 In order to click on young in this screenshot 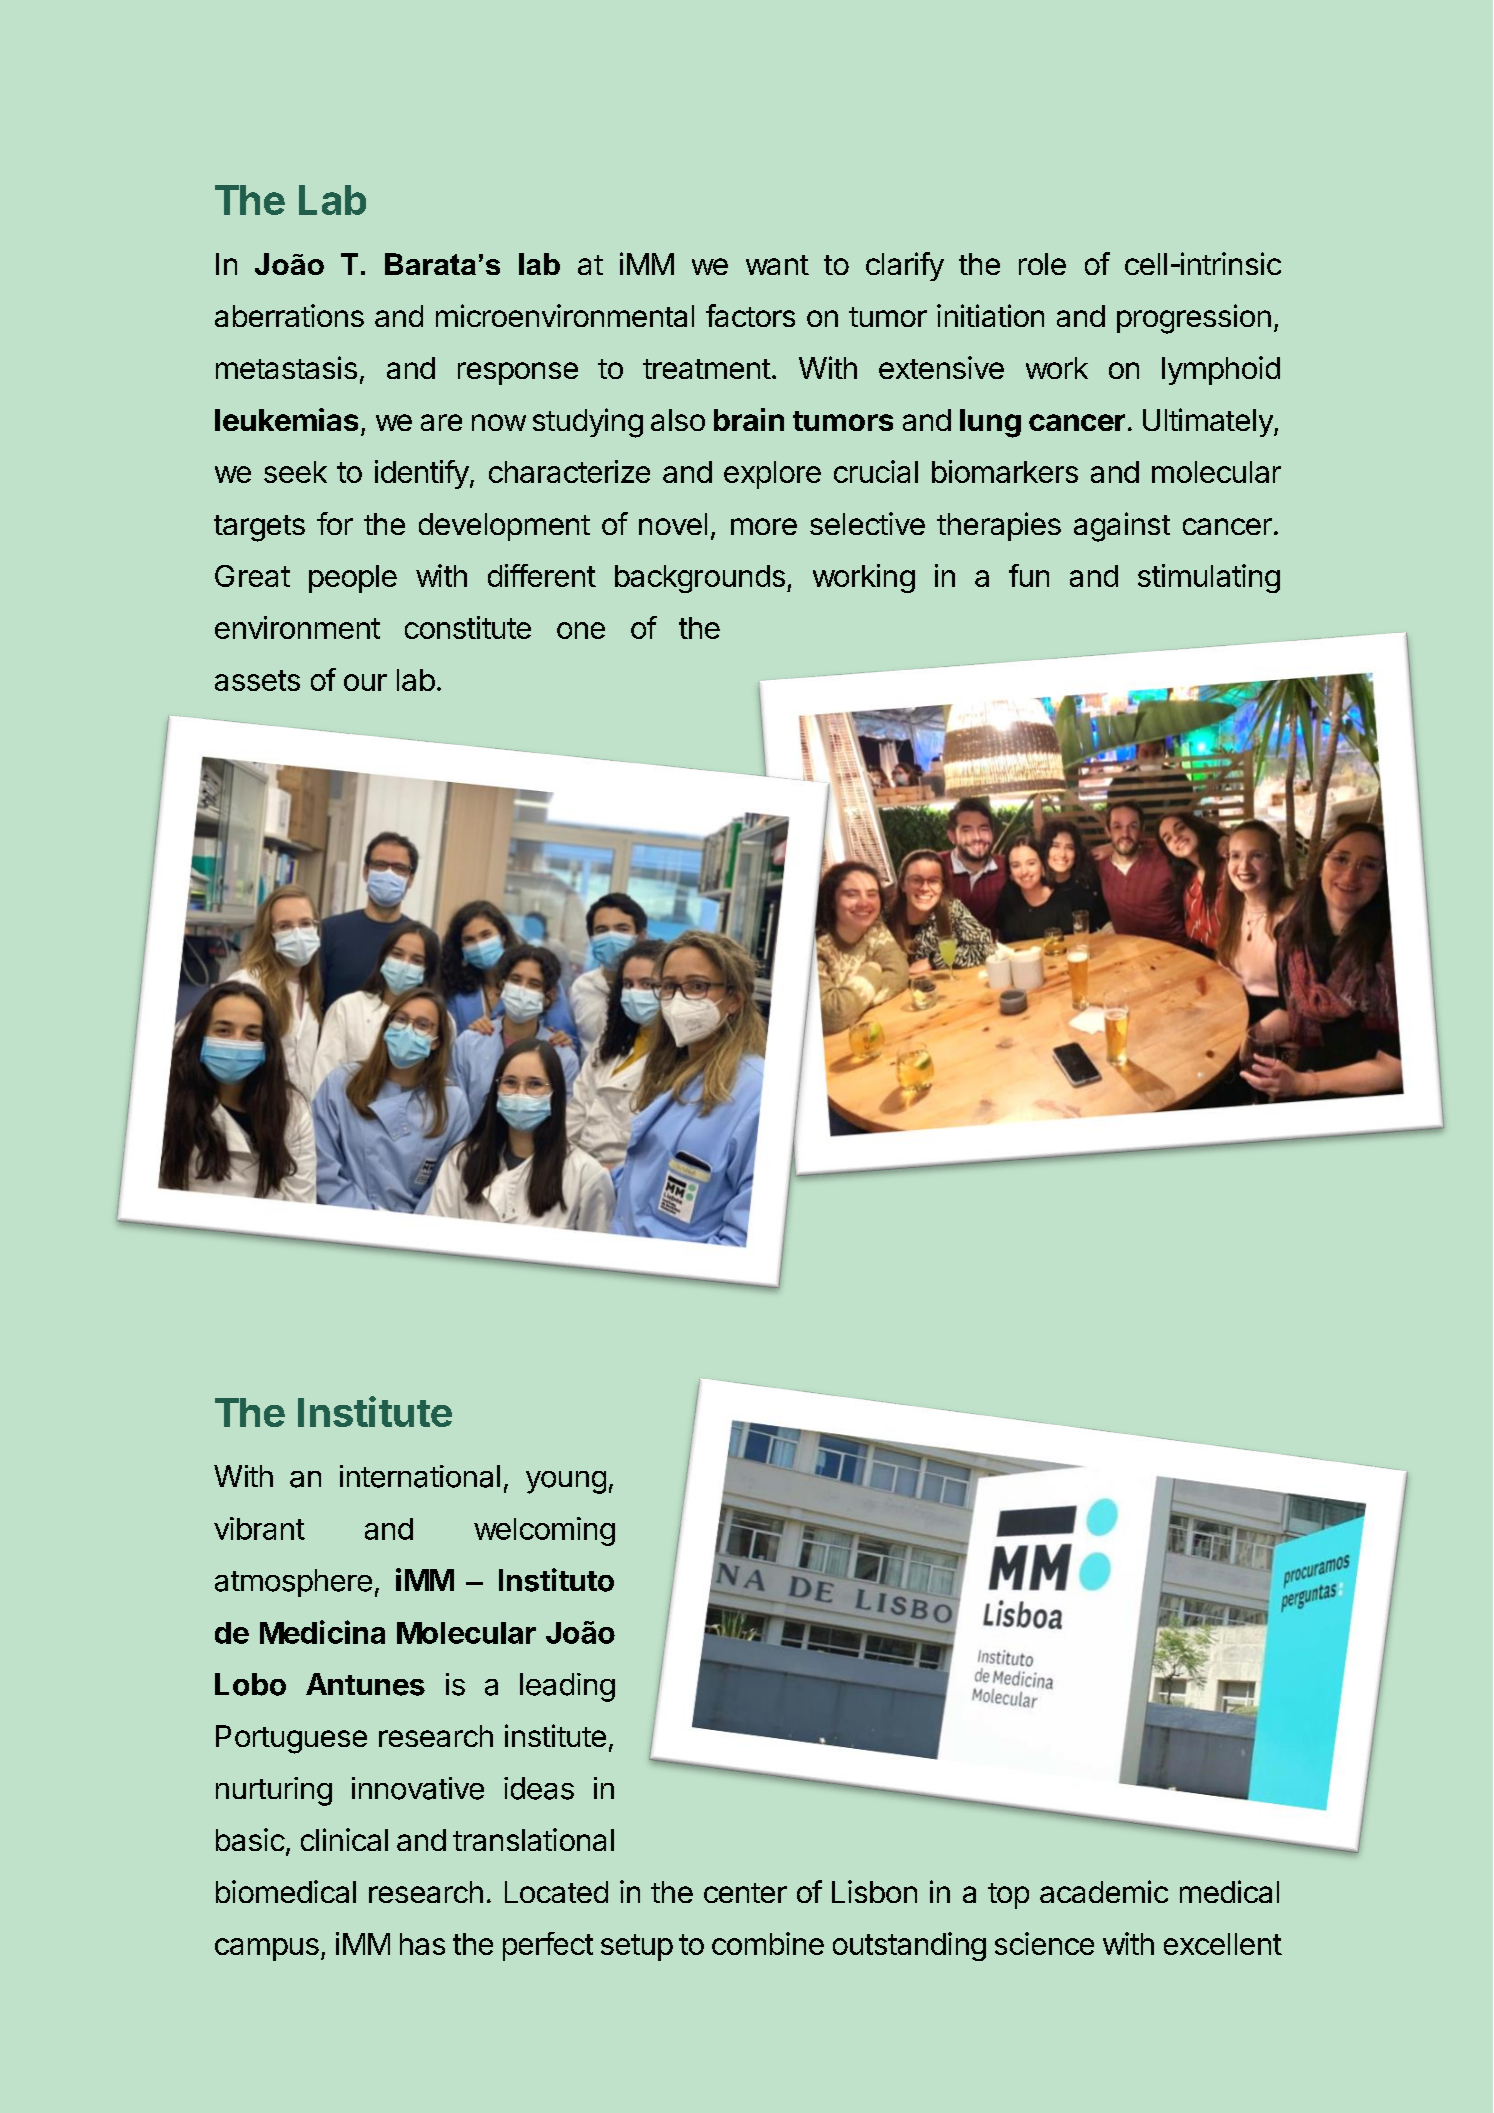, I will do `click(566, 1482)`.
